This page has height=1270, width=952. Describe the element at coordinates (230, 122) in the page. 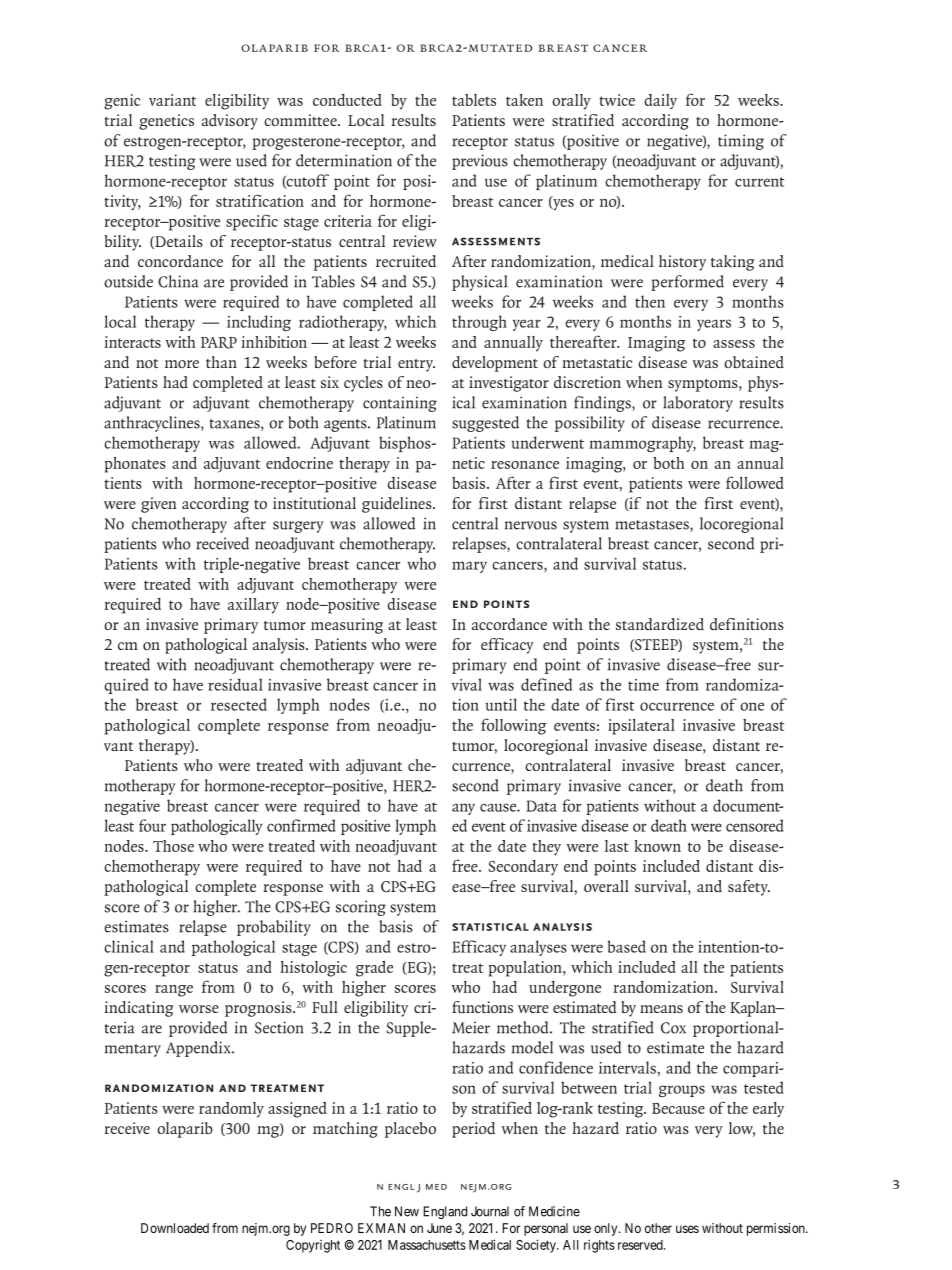

I see `advisory` at that location.
